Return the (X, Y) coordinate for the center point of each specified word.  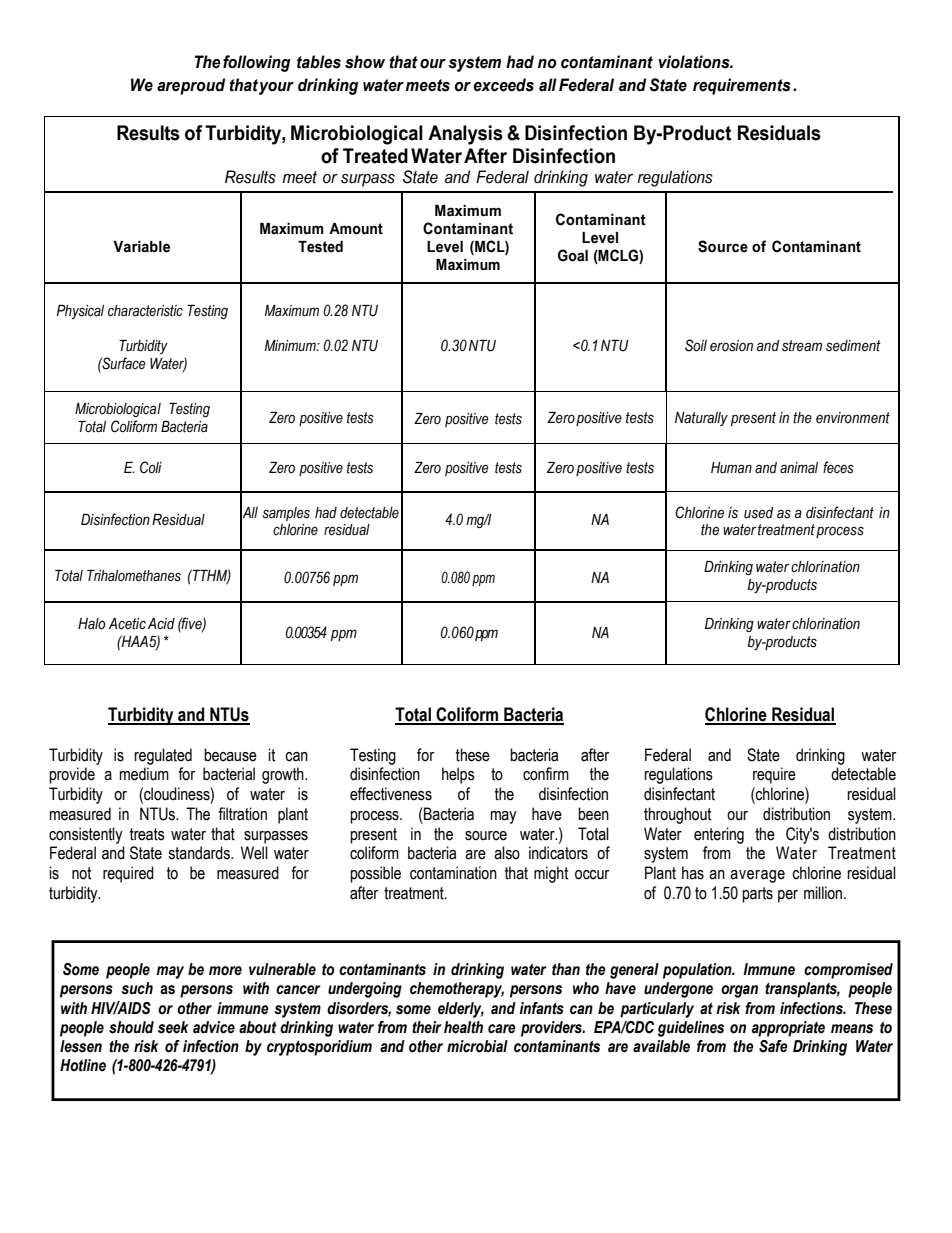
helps (458, 775)
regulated (163, 756)
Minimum (291, 346)
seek (173, 1027)
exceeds (503, 85)
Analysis (465, 135)
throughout (678, 815)
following (256, 63)
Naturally (701, 419)
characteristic (145, 311)
